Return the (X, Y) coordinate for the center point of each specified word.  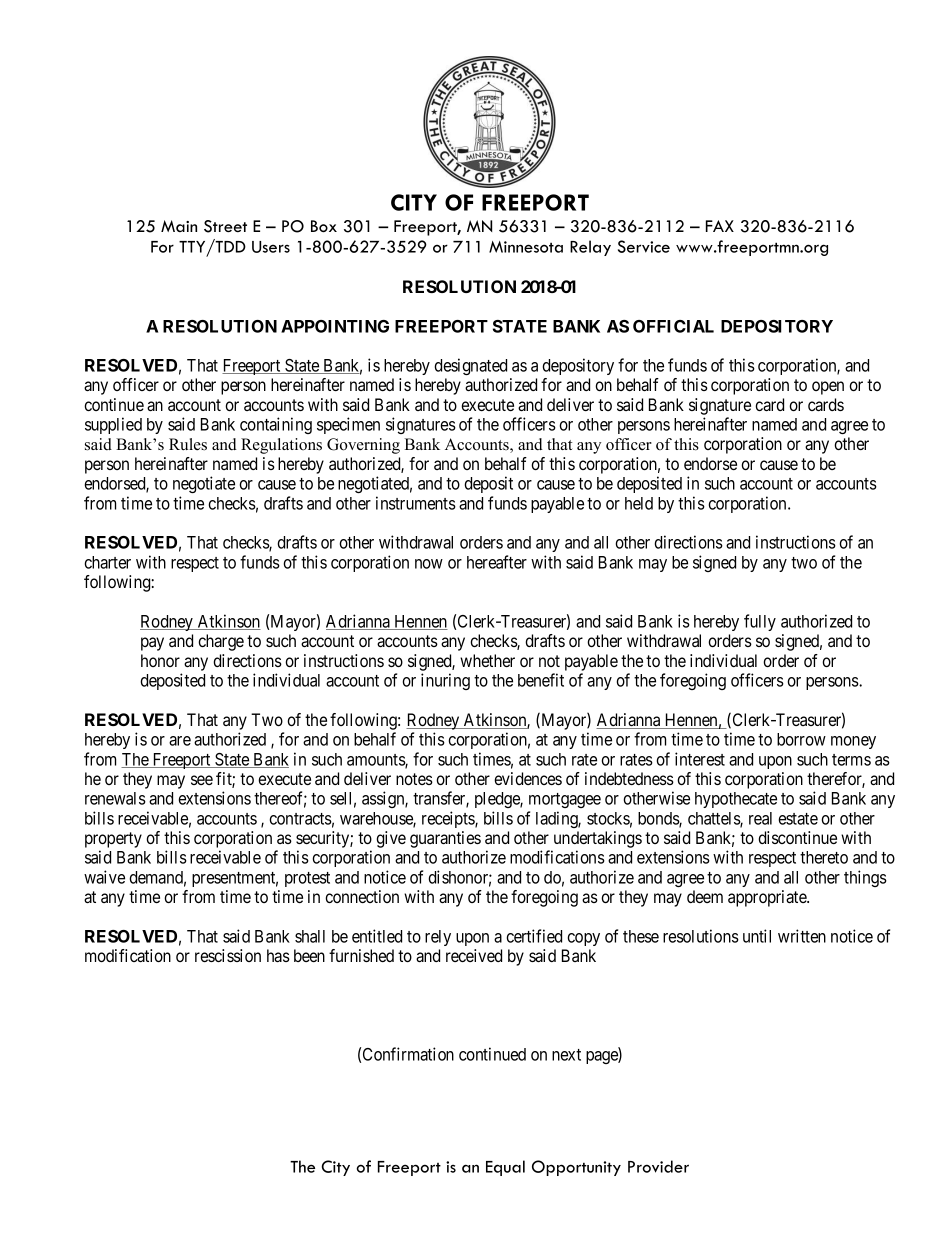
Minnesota (526, 247)
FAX (720, 226)
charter (107, 562)
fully (760, 622)
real (760, 818)
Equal (505, 1168)
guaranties (445, 839)
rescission (228, 955)
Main (179, 226)
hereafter (497, 562)
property (113, 841)
